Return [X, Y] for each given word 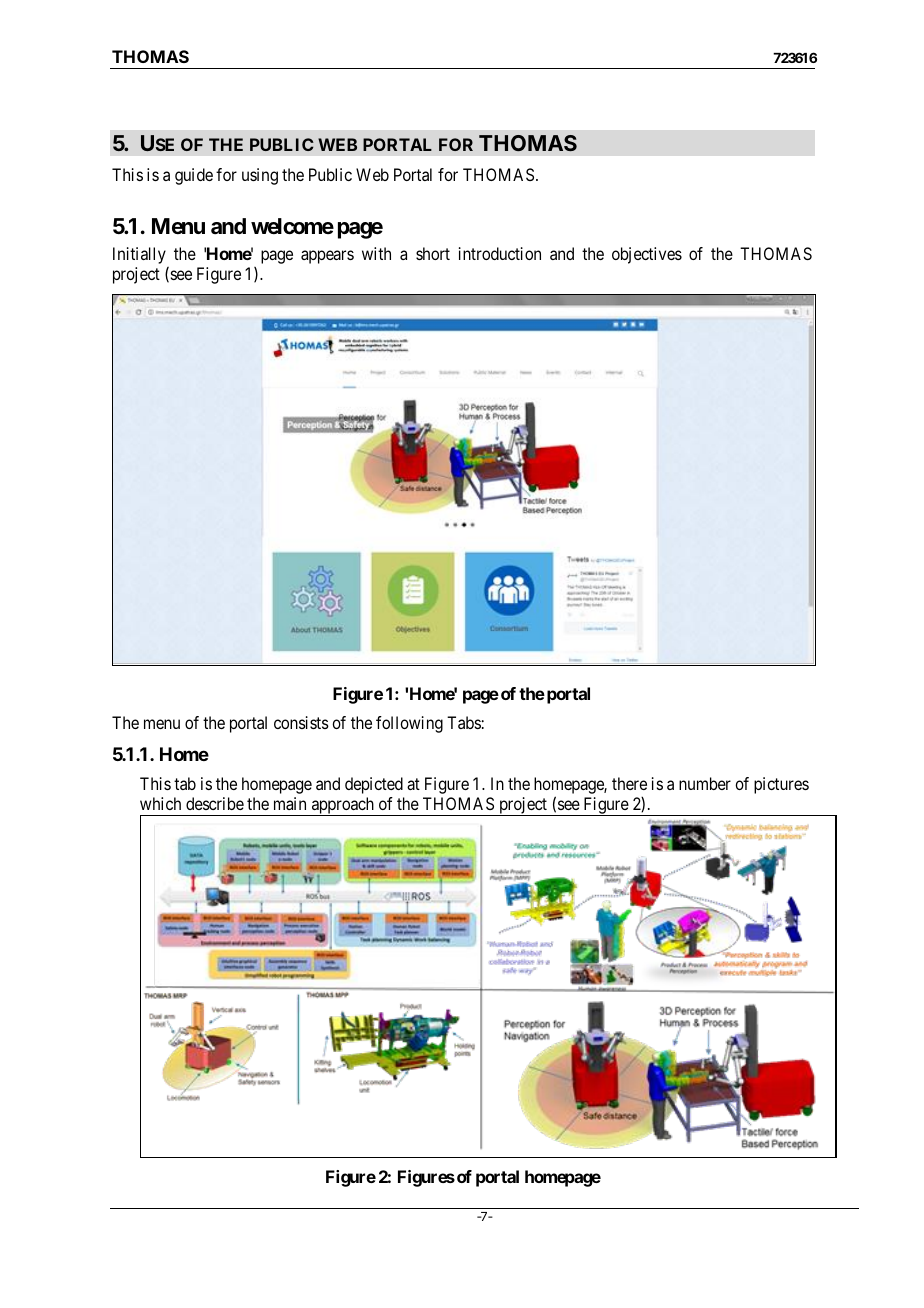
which [160, 803]
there [629, 783]
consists [301, 722]
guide [194, 176]
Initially [139, 255]
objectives [647, 255]
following [409, 724]
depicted [374, 785]
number [705, 783]
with [376, 253]
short [433, 253]
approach [342, 806]
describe [215, 803]
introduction [500, 253]
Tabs [464, 722]
